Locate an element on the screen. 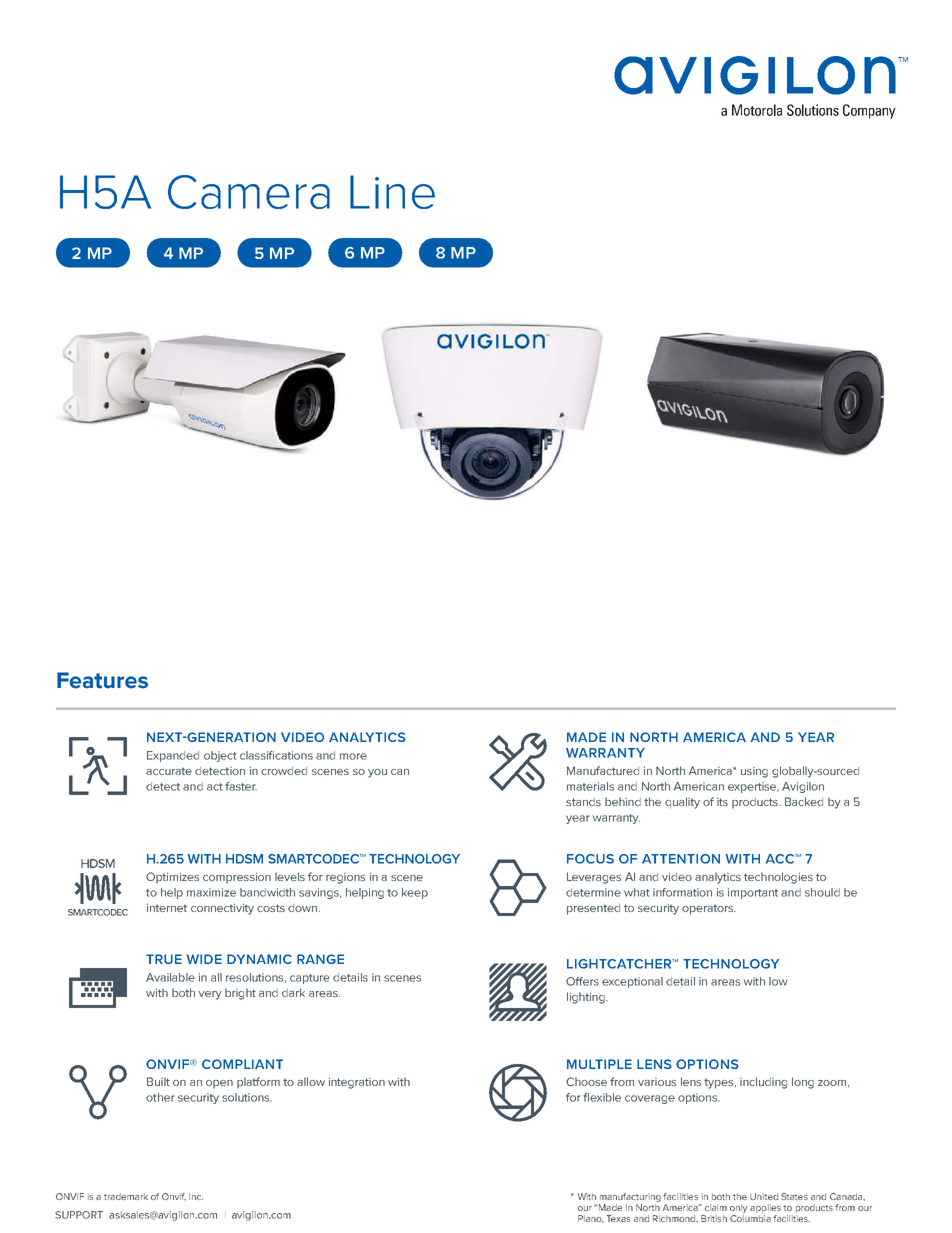 The width and height of the screenshot is (952, 1233). accurate is located at coordinates (169, 771).
